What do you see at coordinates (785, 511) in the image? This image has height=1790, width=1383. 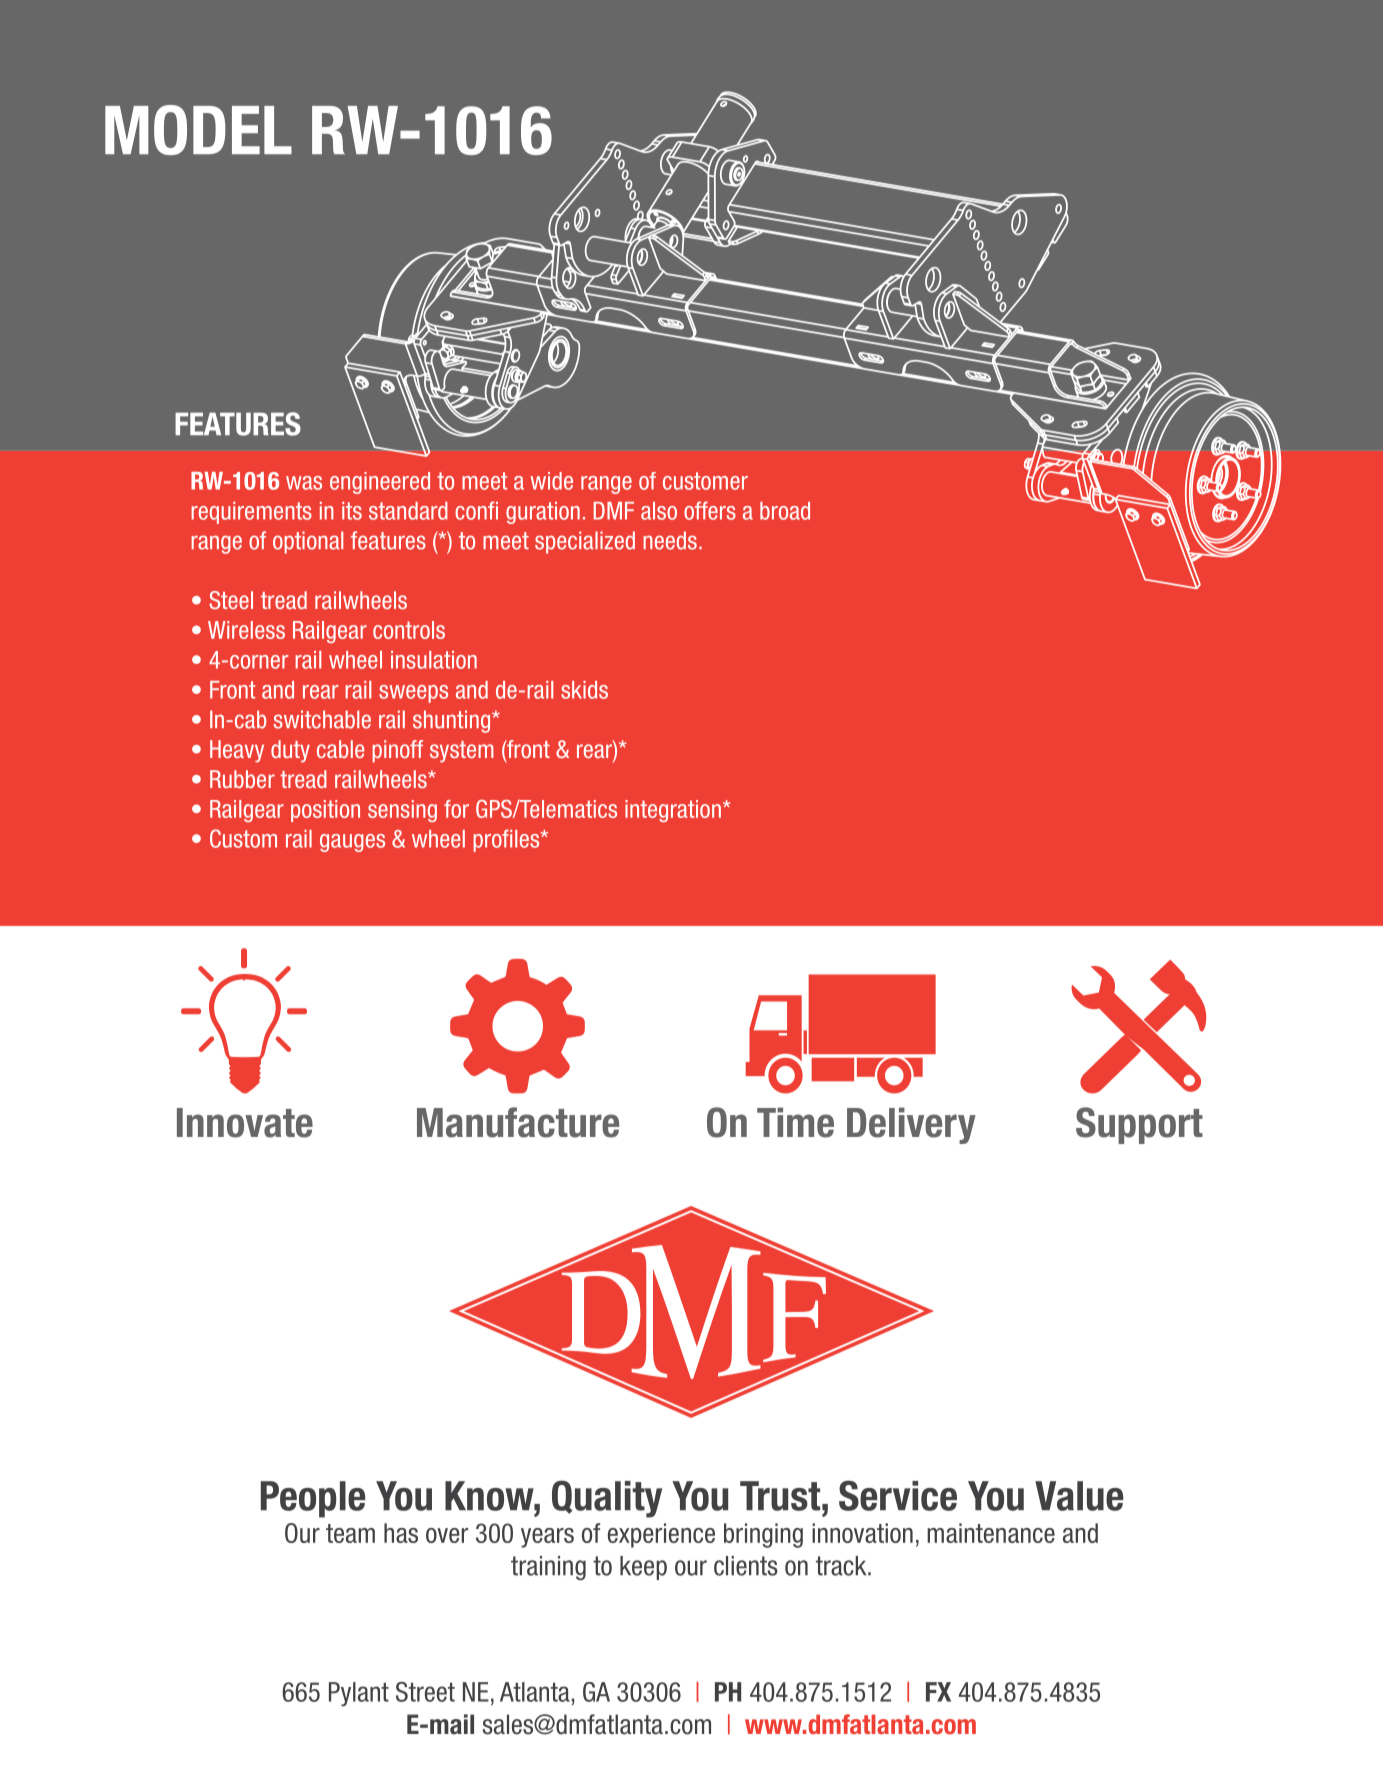 I see `broad` at bounding box center [785, 511].
